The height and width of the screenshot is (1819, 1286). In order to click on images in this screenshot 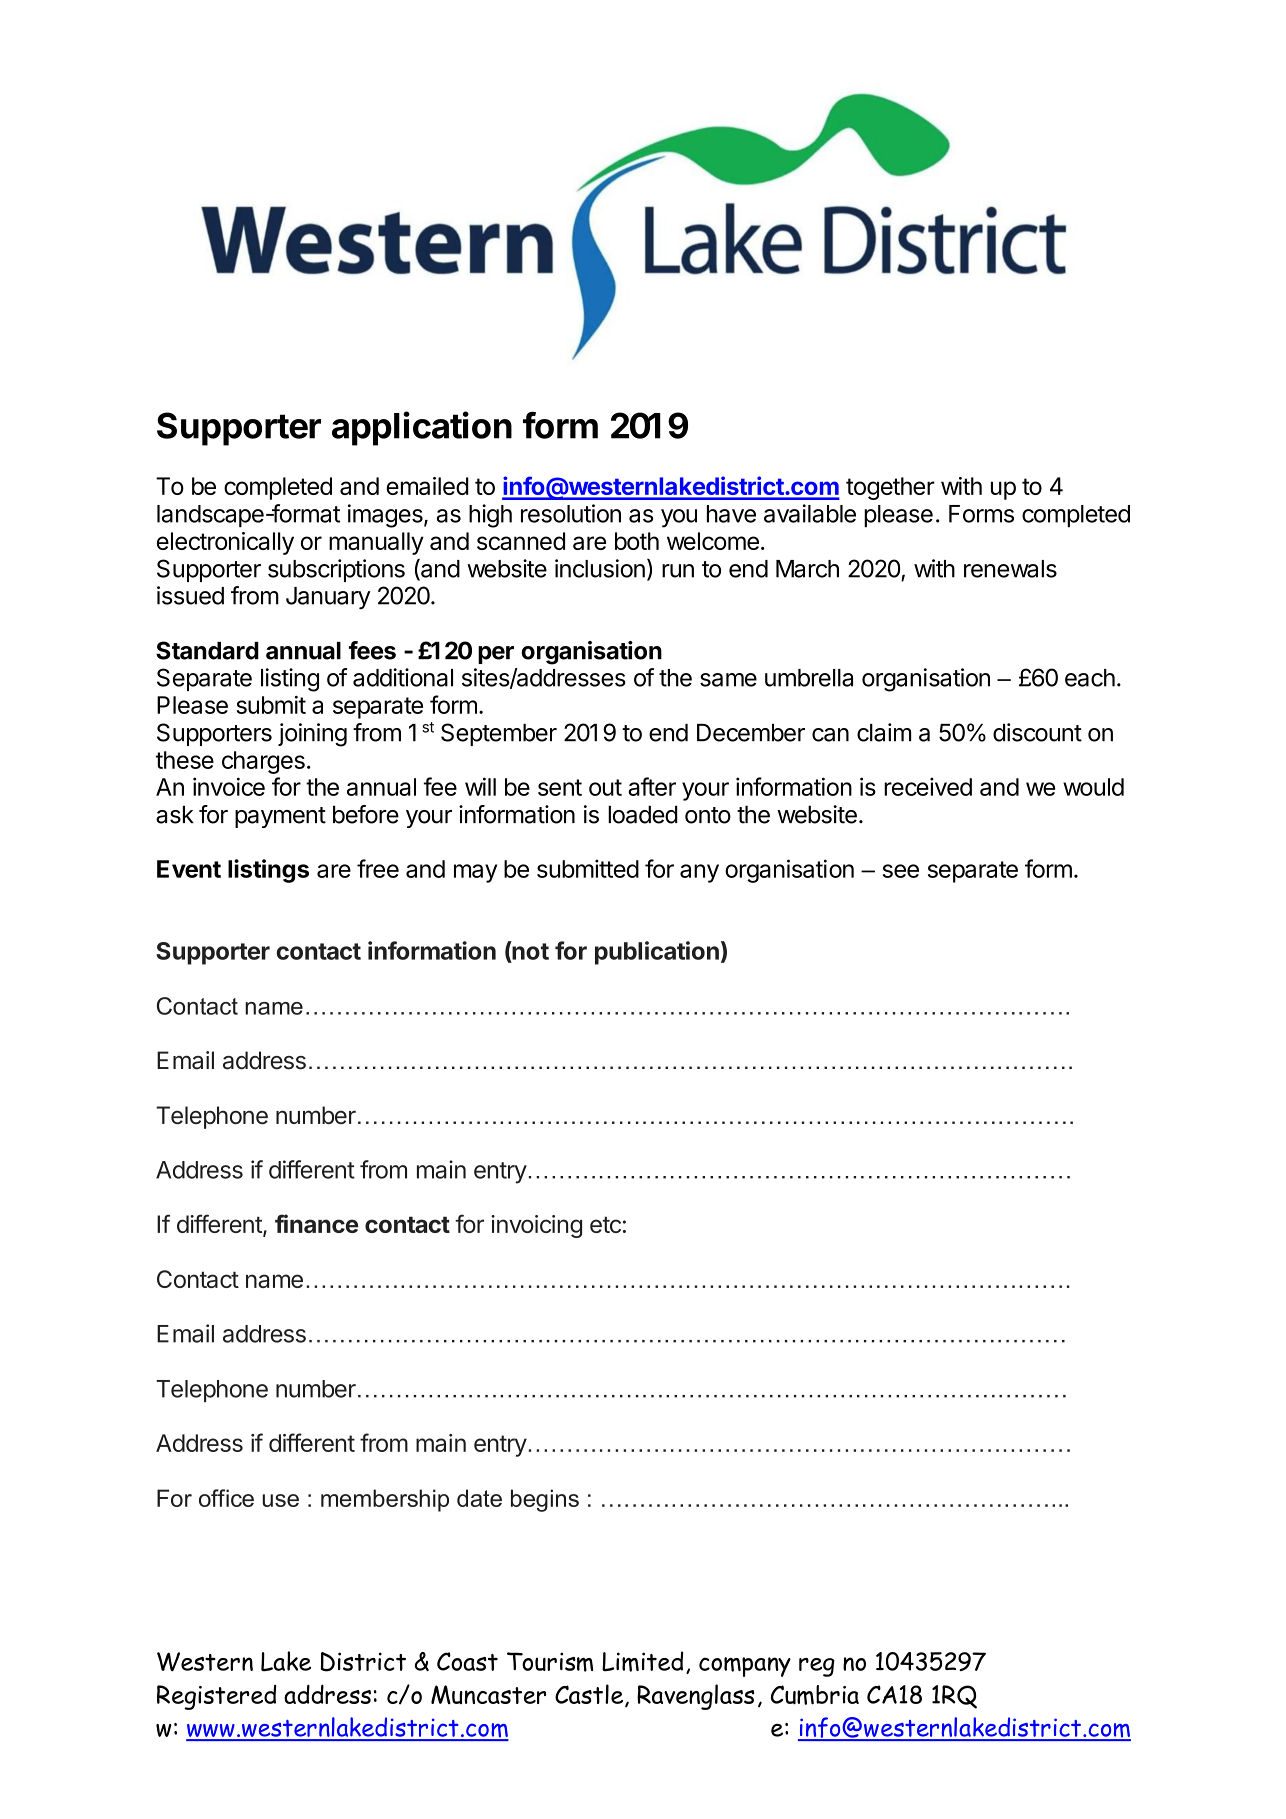, I will do `click(386, 516)`.
